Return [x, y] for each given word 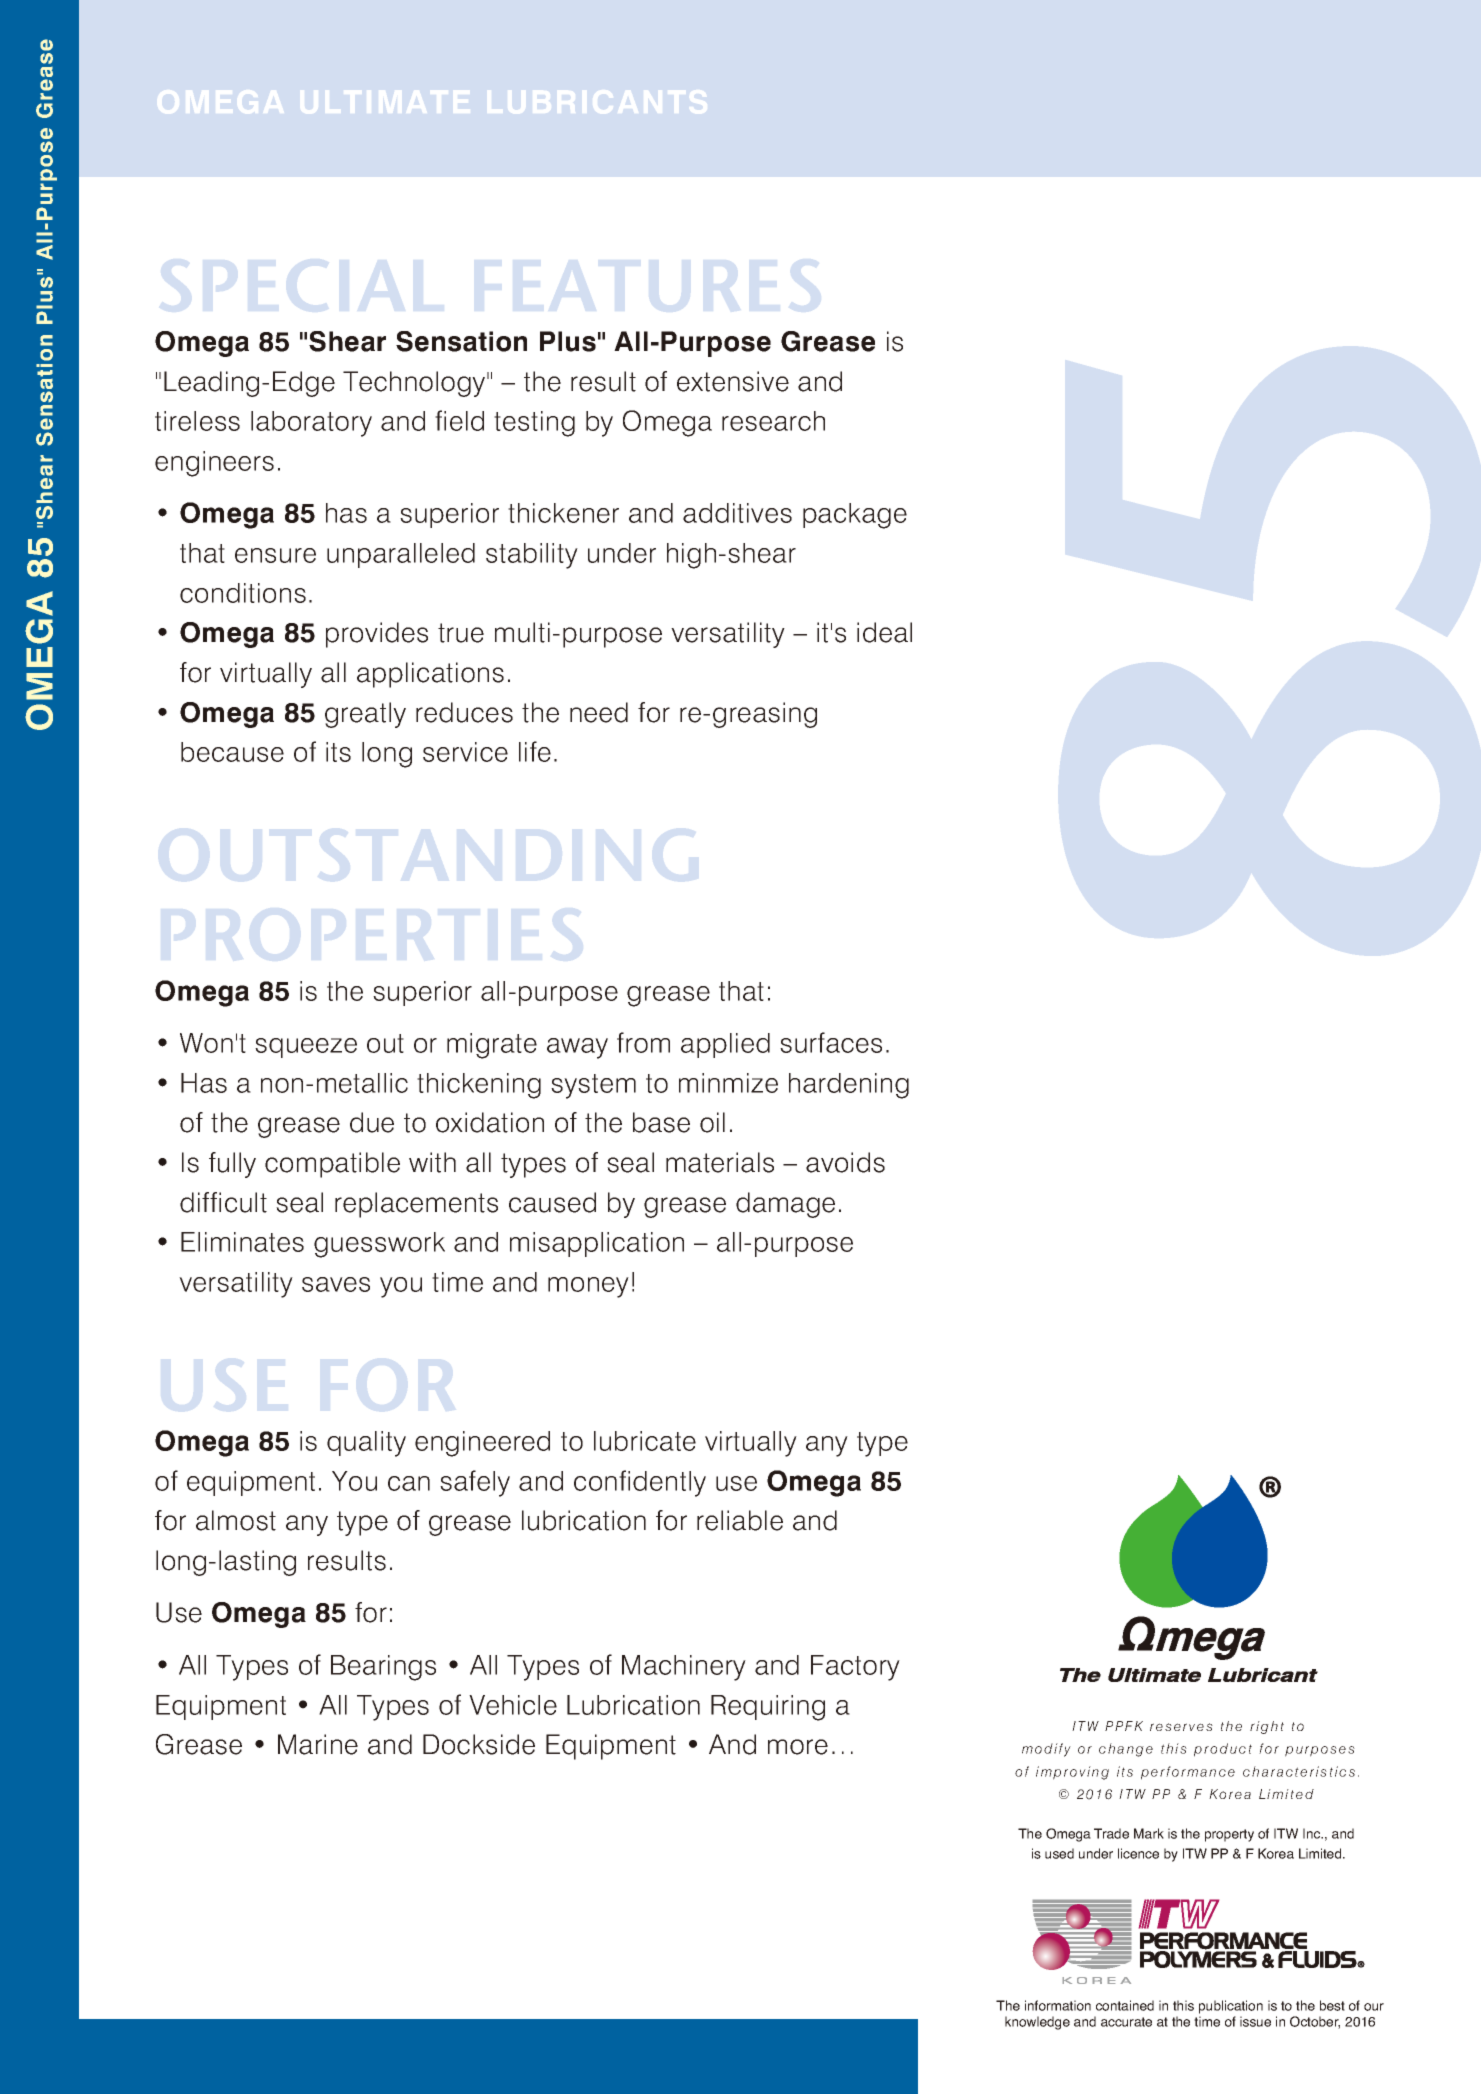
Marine [318, 1744]
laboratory [311, 424]
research [773, 421]
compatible [332, 1165]
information [1058, 2005]
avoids [845, 1162]
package [855, 516]
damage [785, 1205]
